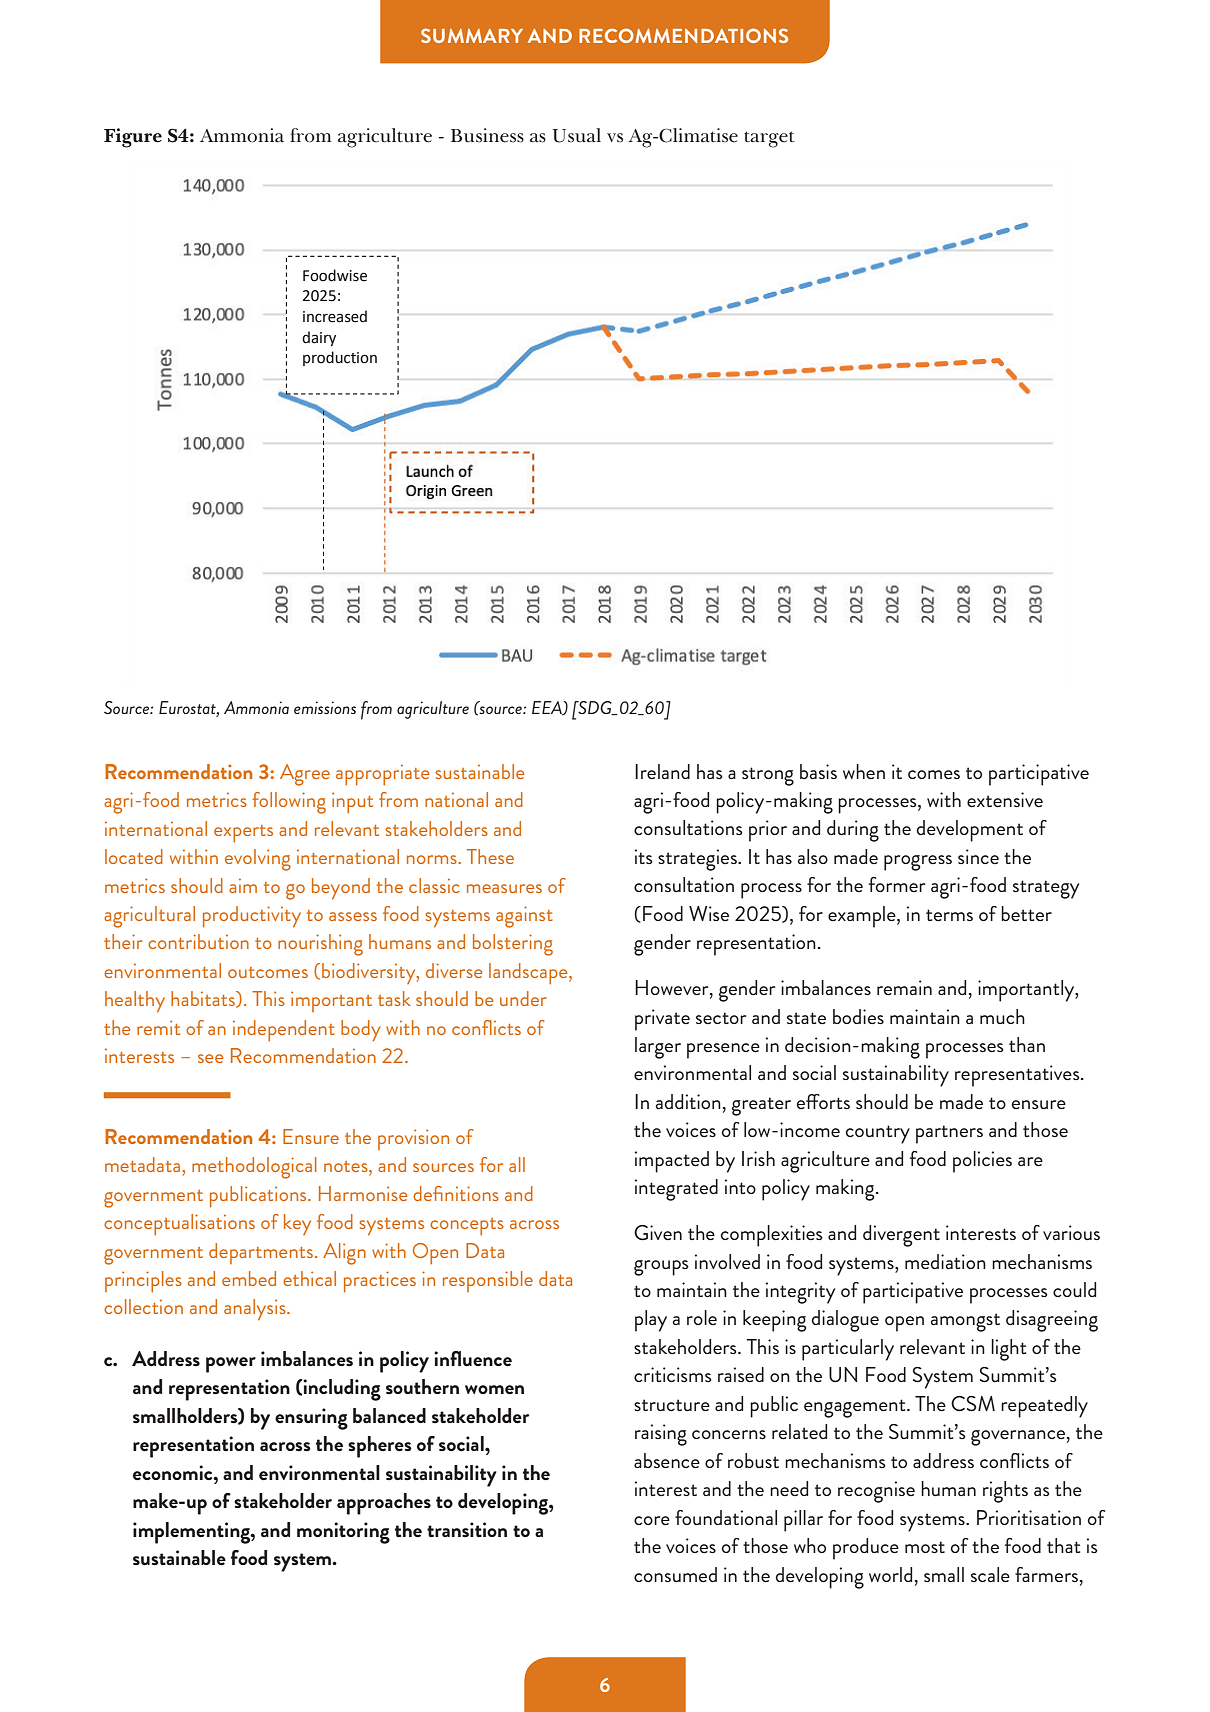  I want to click on Figure, so click(133, 138).
